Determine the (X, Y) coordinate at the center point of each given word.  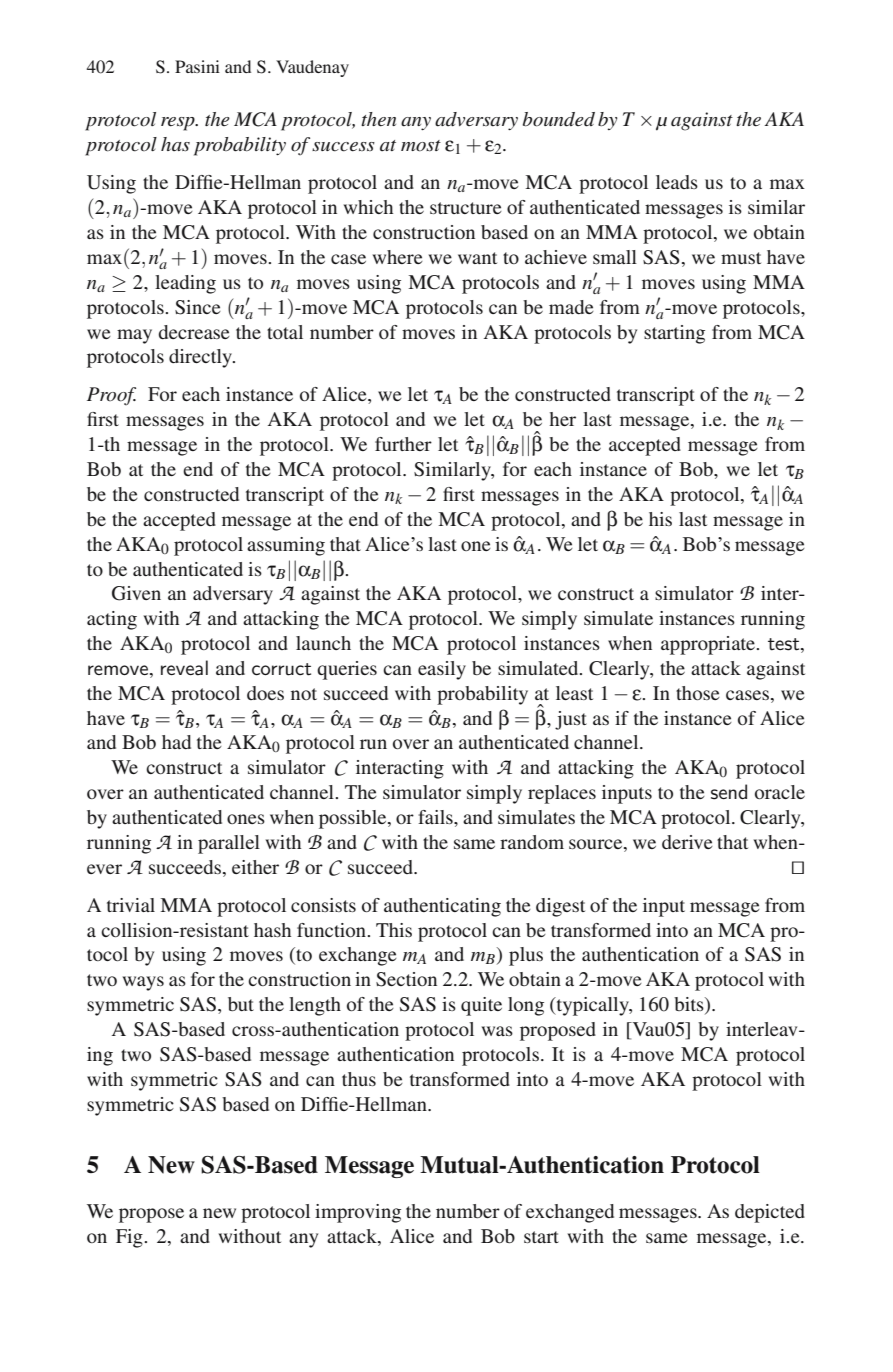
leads (677, 182)
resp (179, 124)
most (421, 146)
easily (442, 670)
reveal (184, 668)
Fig (130, 1238)
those (698, 693)
